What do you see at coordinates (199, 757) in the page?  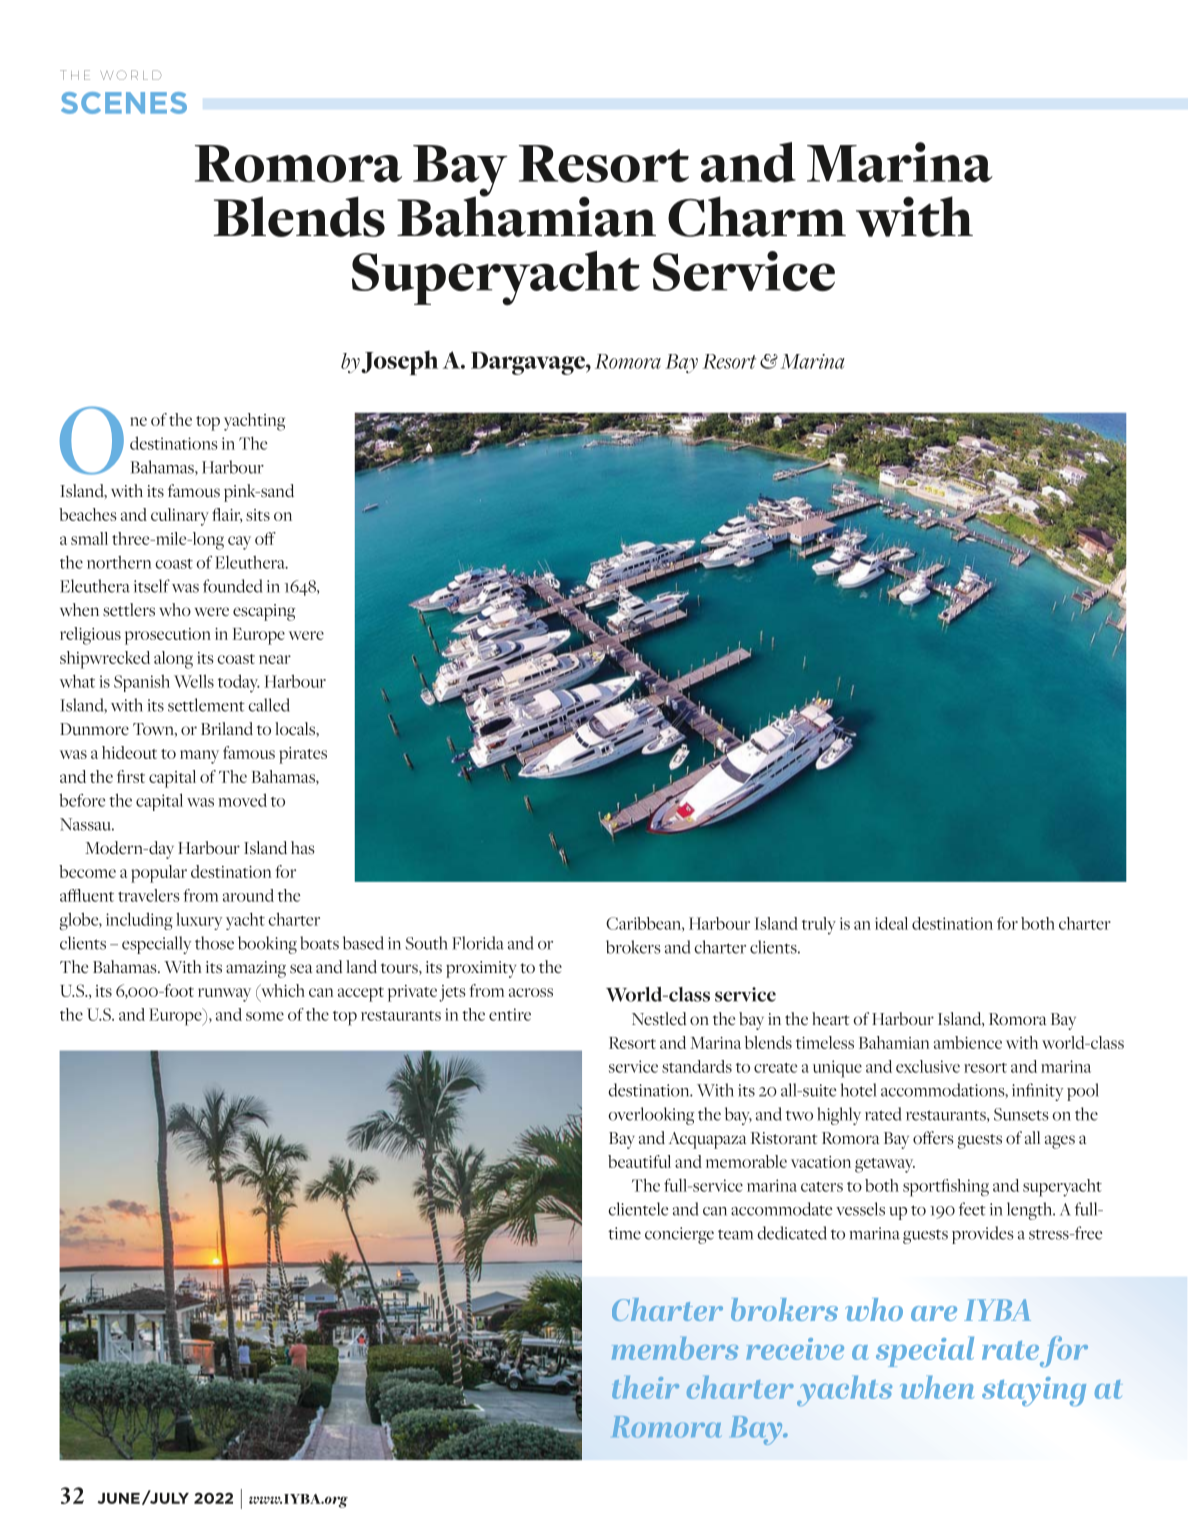 I see `many` at bounding box center [199, 757].
